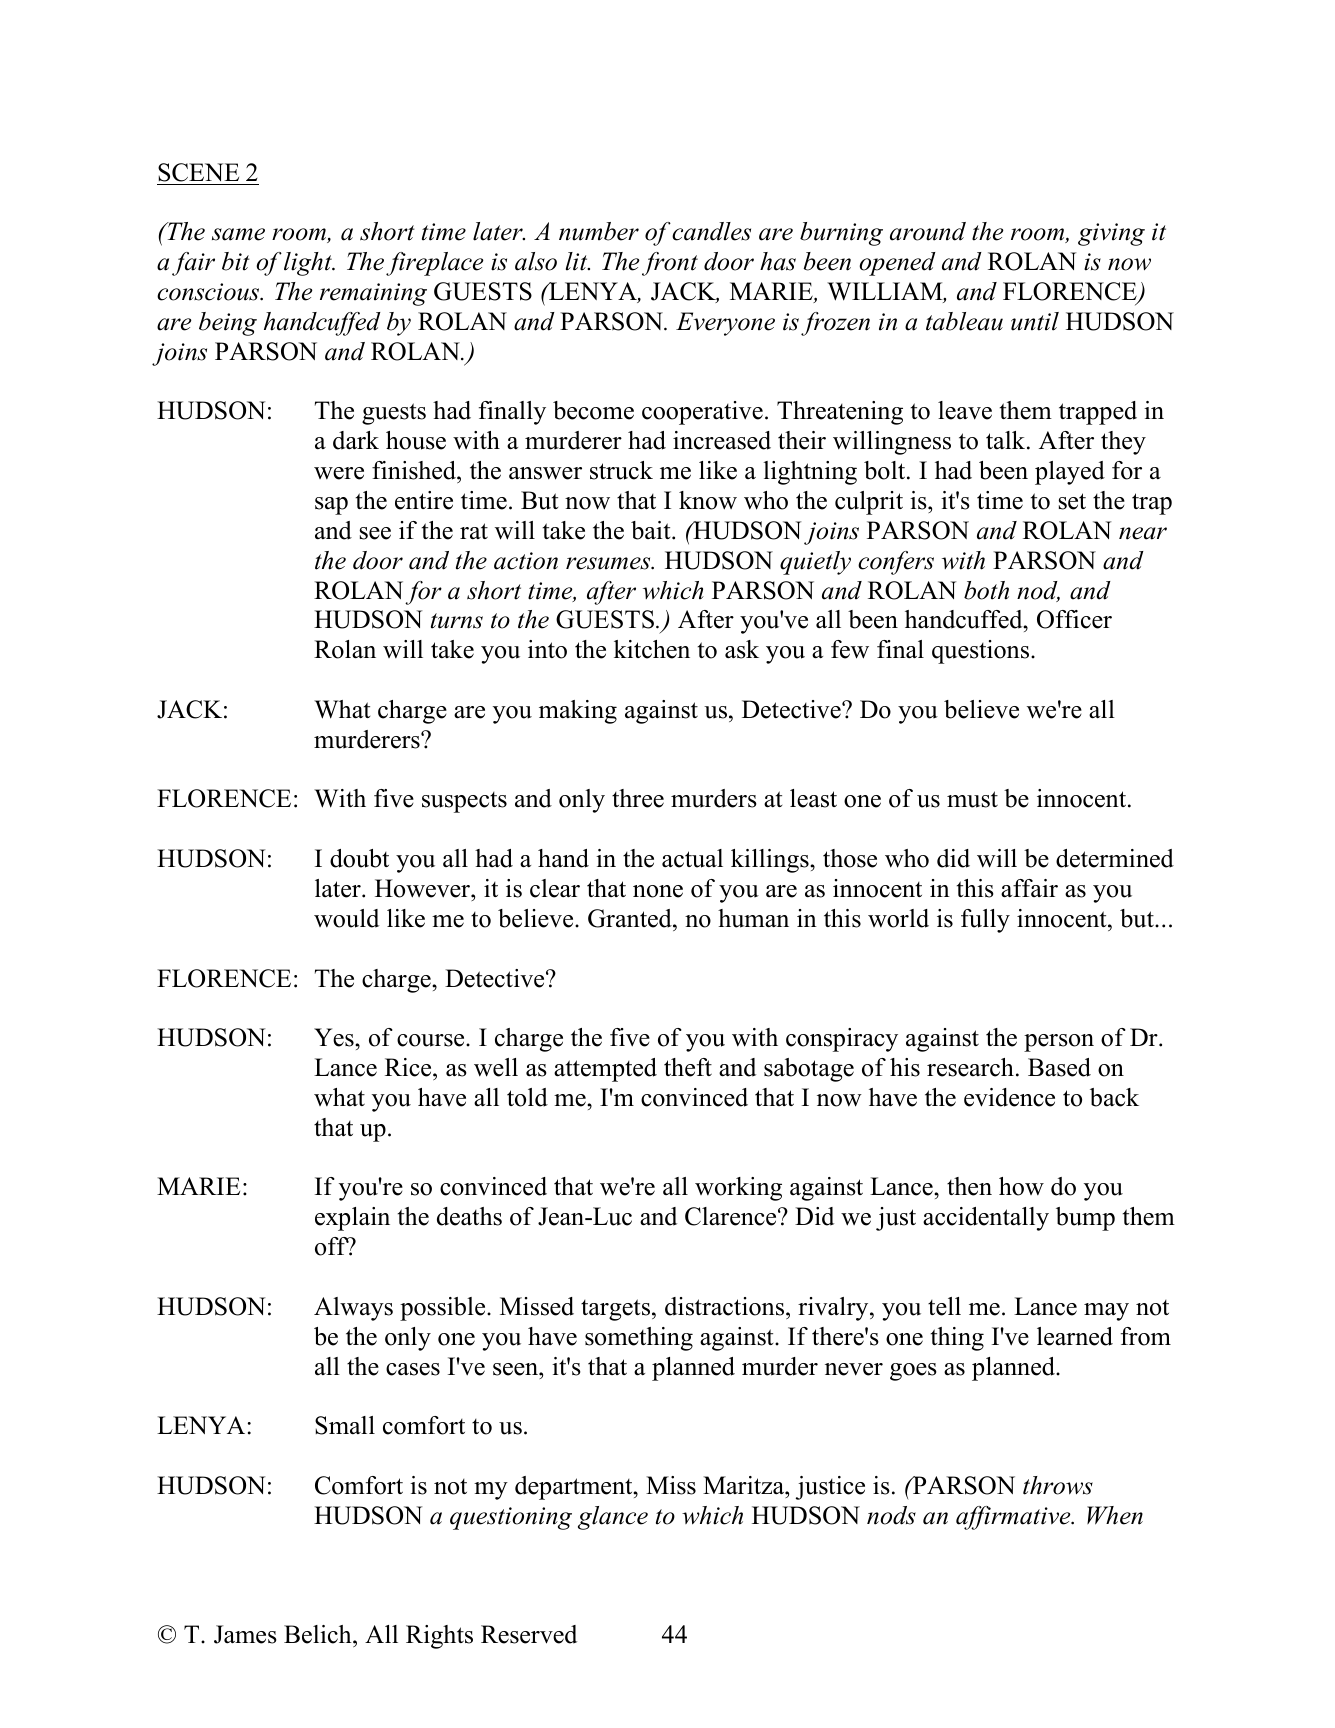 Image resolution: width=1335 pixels, height=1728 pixels. I want to click on giving, so click(1111, 234).
